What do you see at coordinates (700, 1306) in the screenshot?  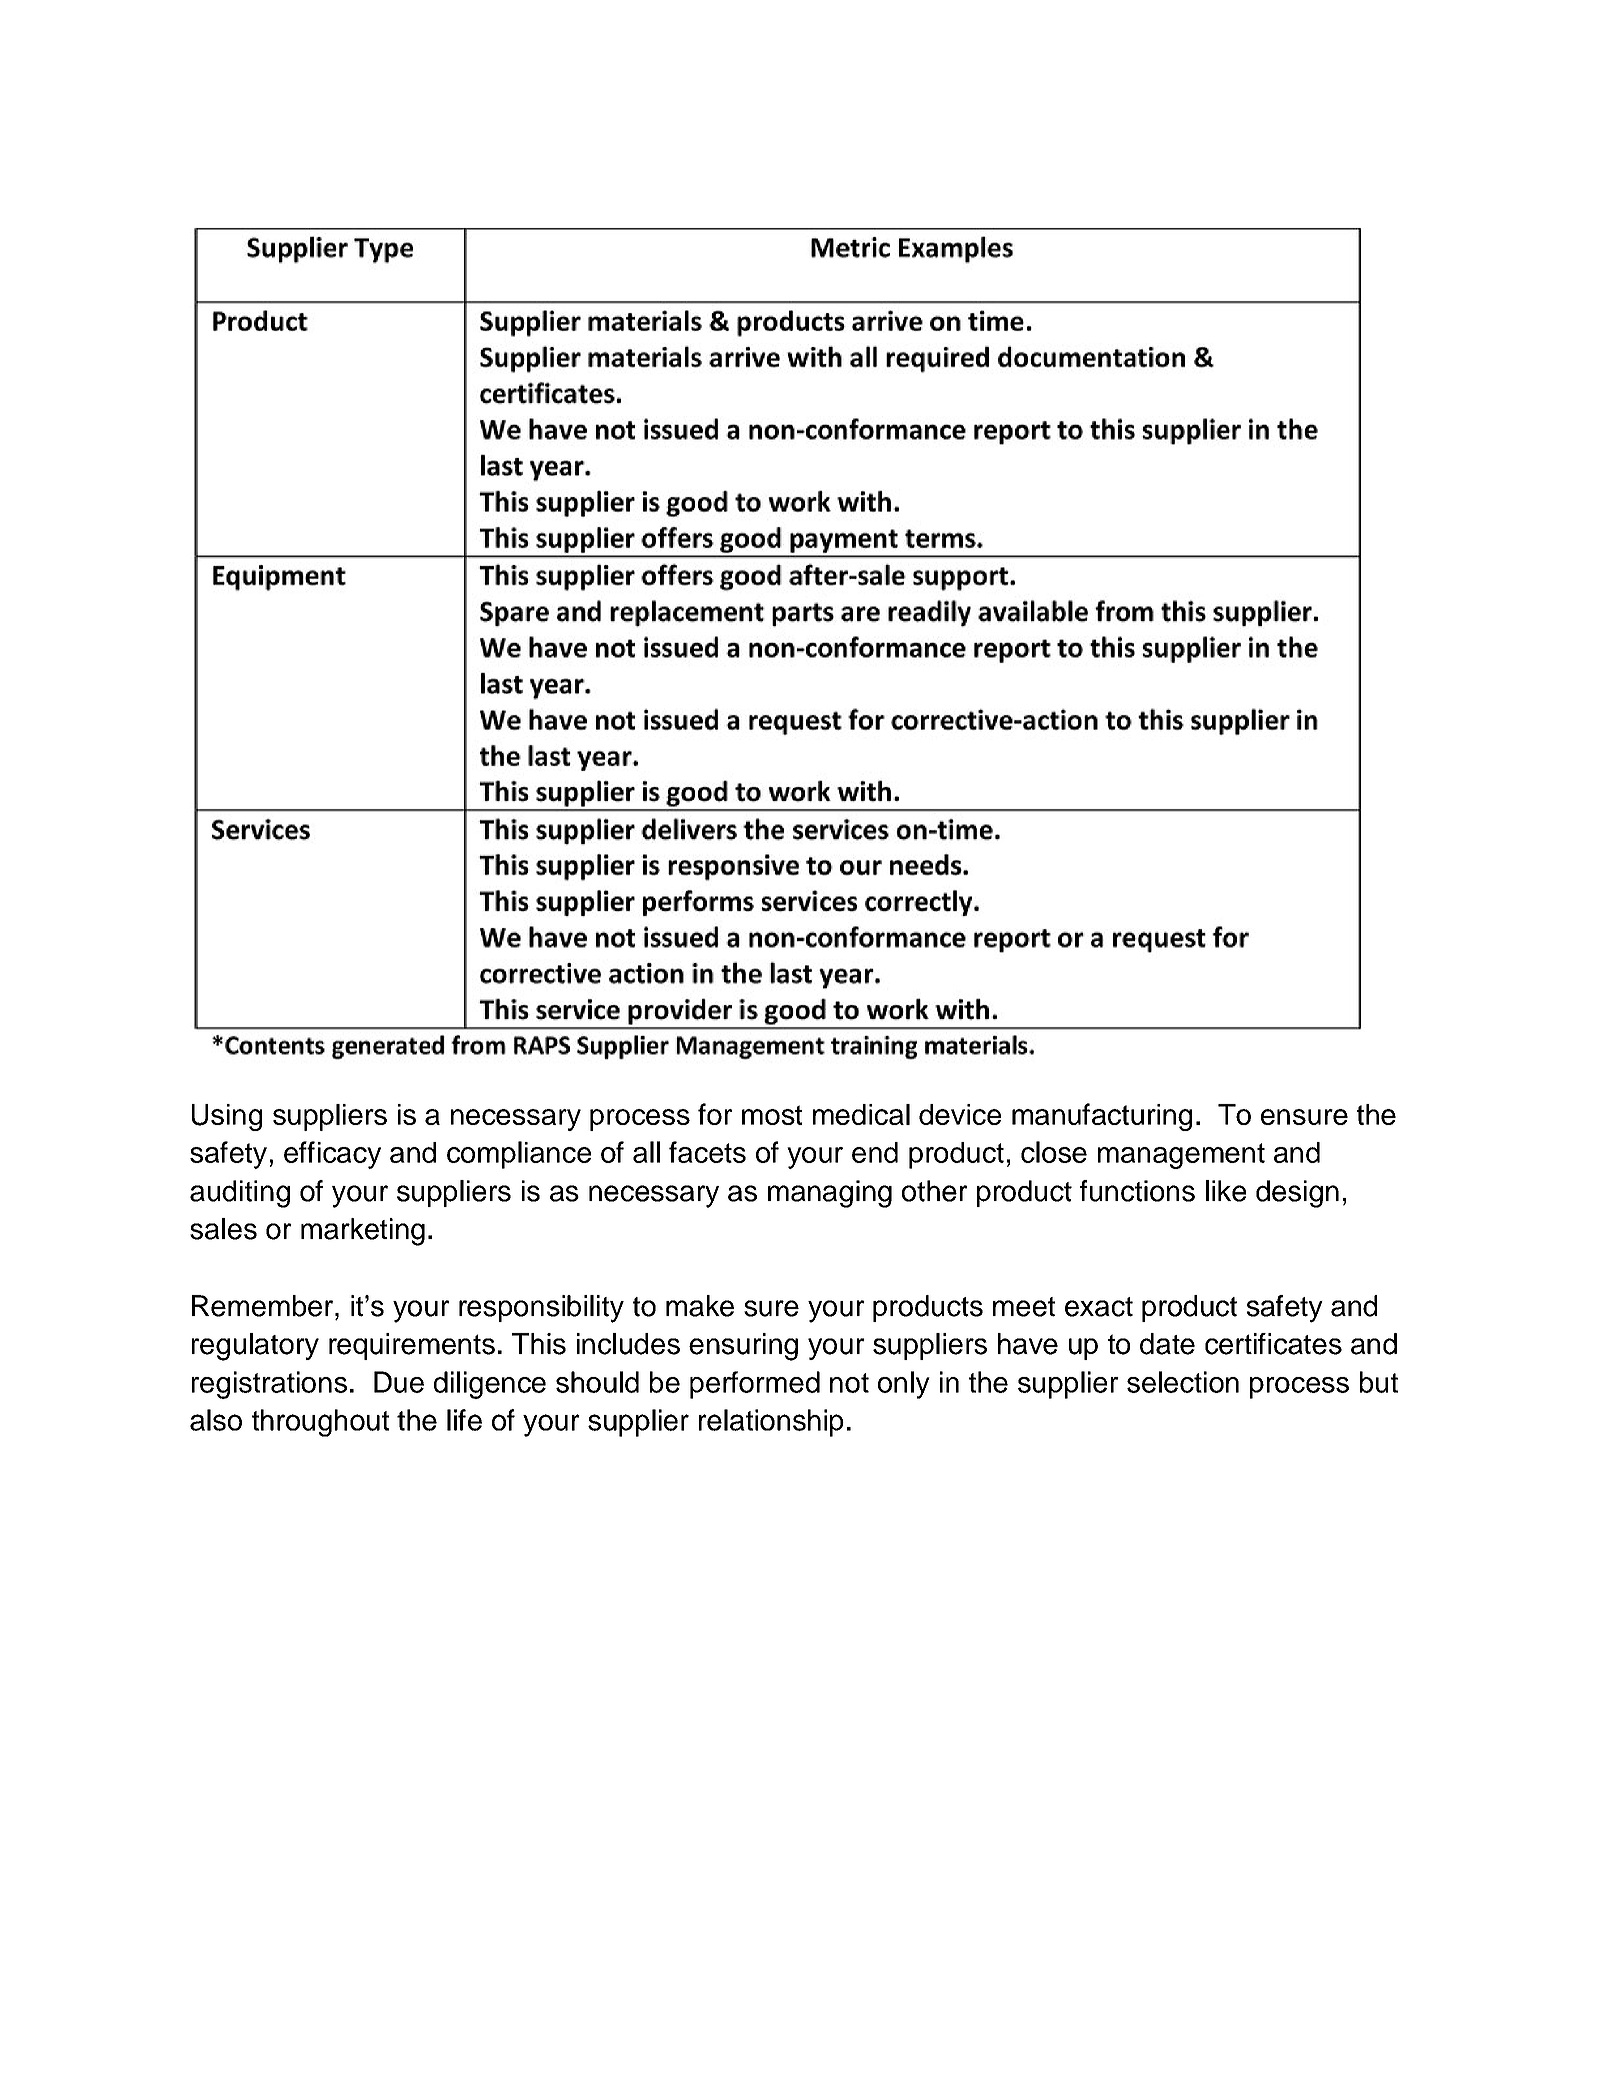 I see `make` at bounding box center [700, 1306].
